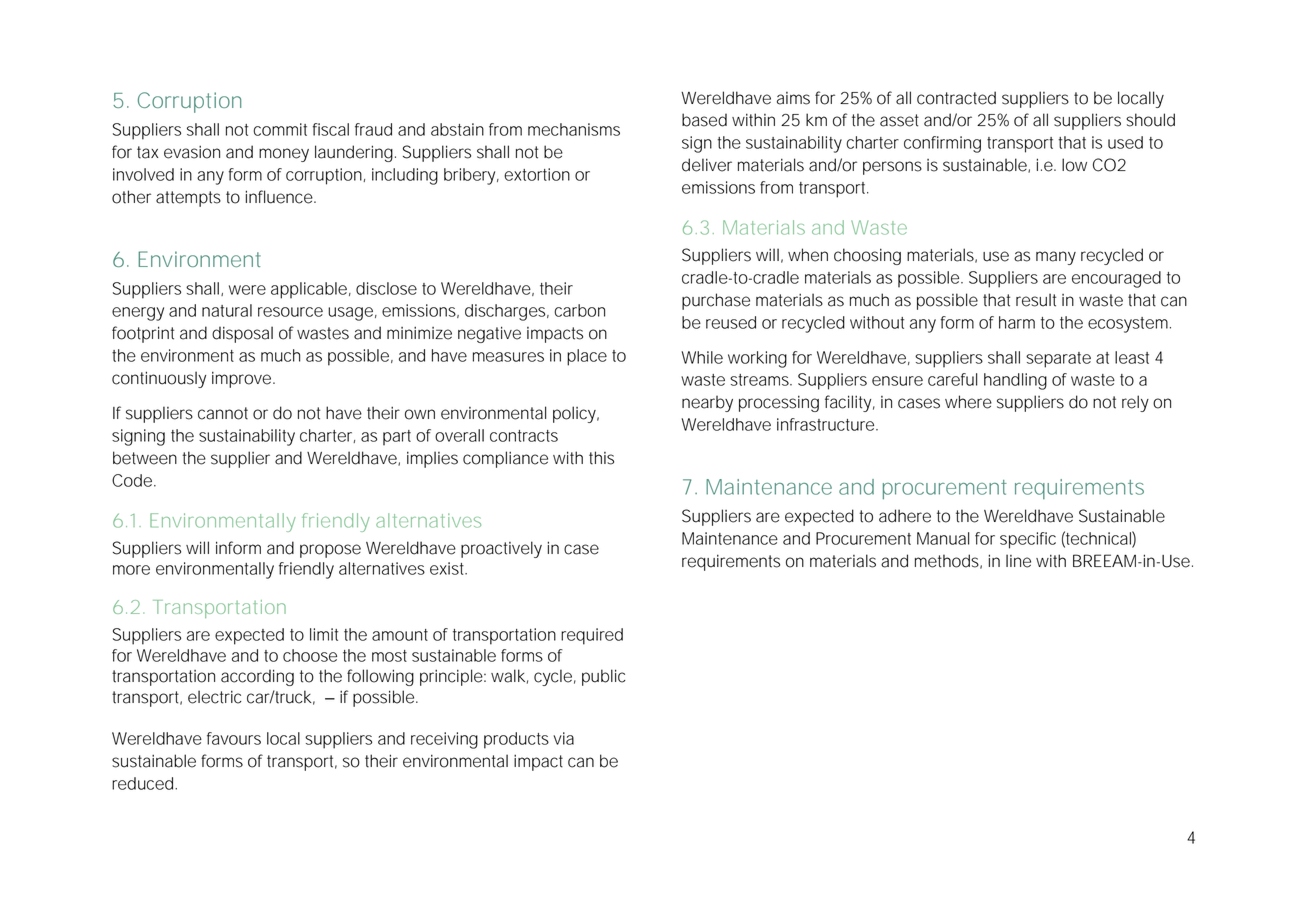 This image has width=1308, height=924. Describe the element at coordinates (968, 402) in the image. I see `where` at that location.
